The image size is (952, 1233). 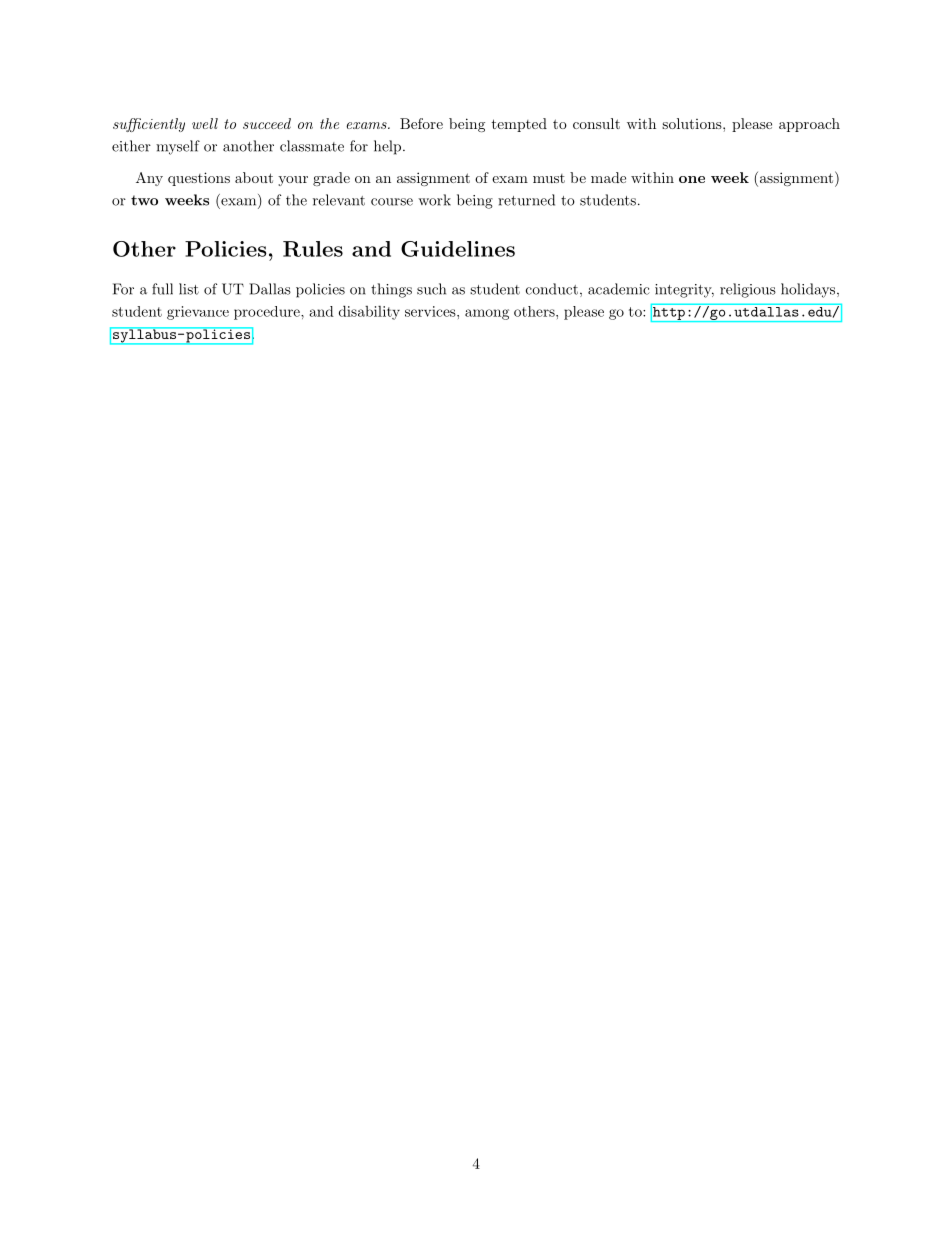 I want to click on one, so click(x=692, y=179).
